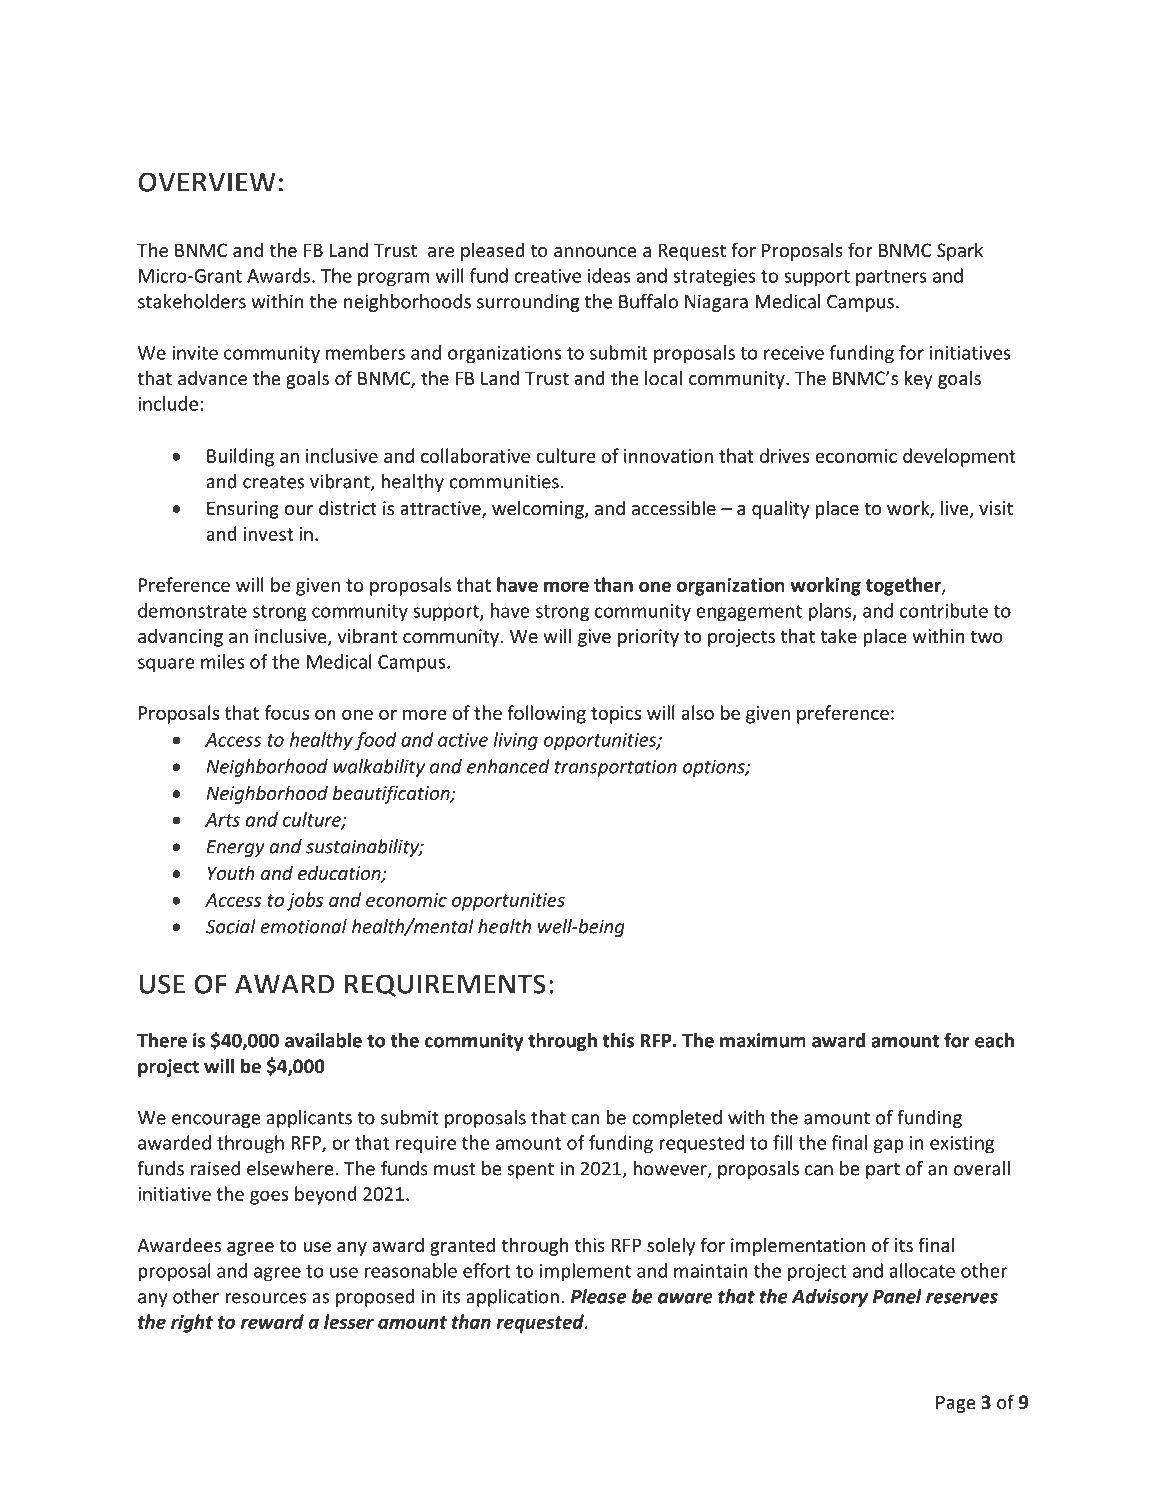 This screenshot has width=1166, height=1509. I want to click on gap, so click(889, 1146).
